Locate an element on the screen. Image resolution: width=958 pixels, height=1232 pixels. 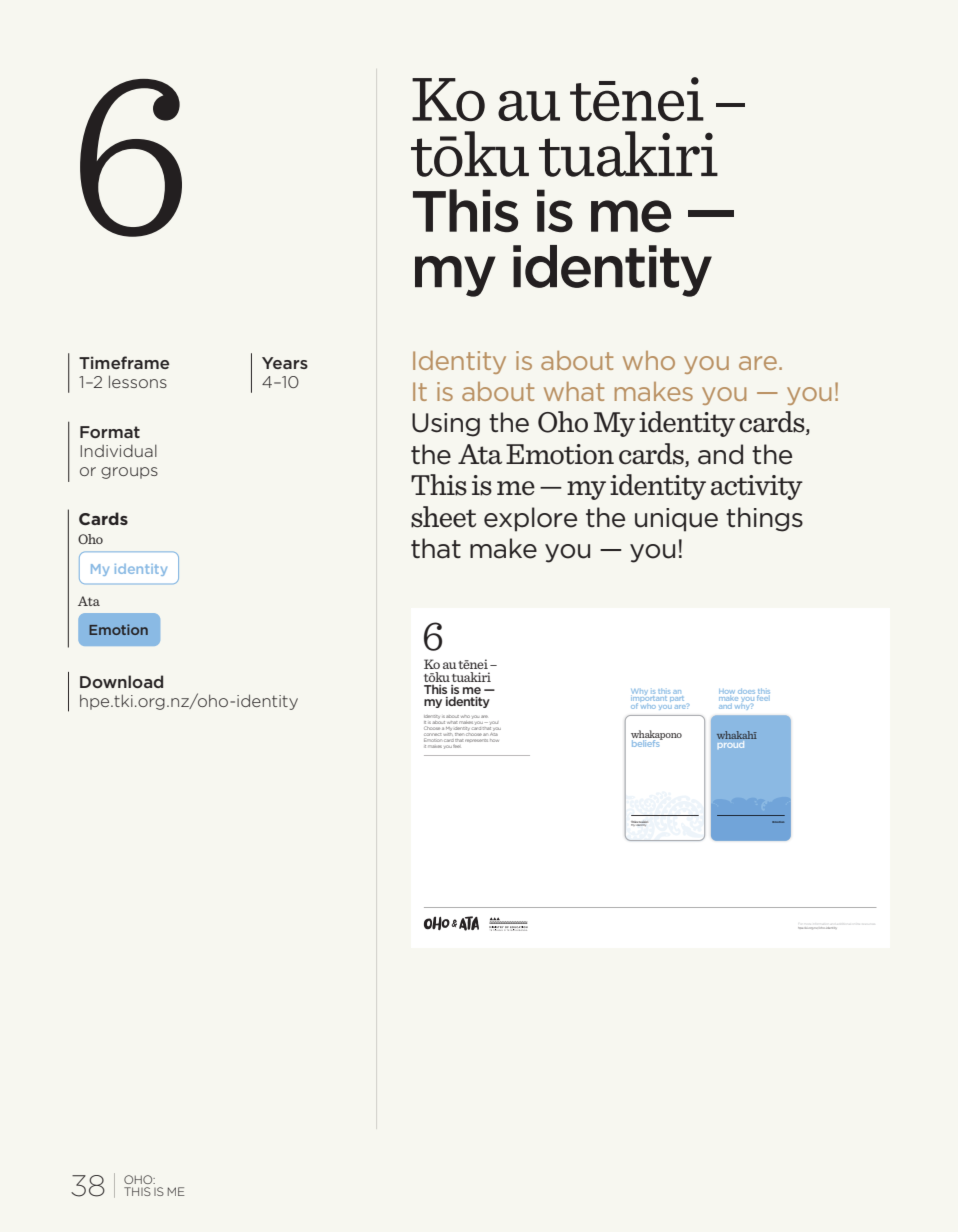
unique is located at coordinates (676, 520).
